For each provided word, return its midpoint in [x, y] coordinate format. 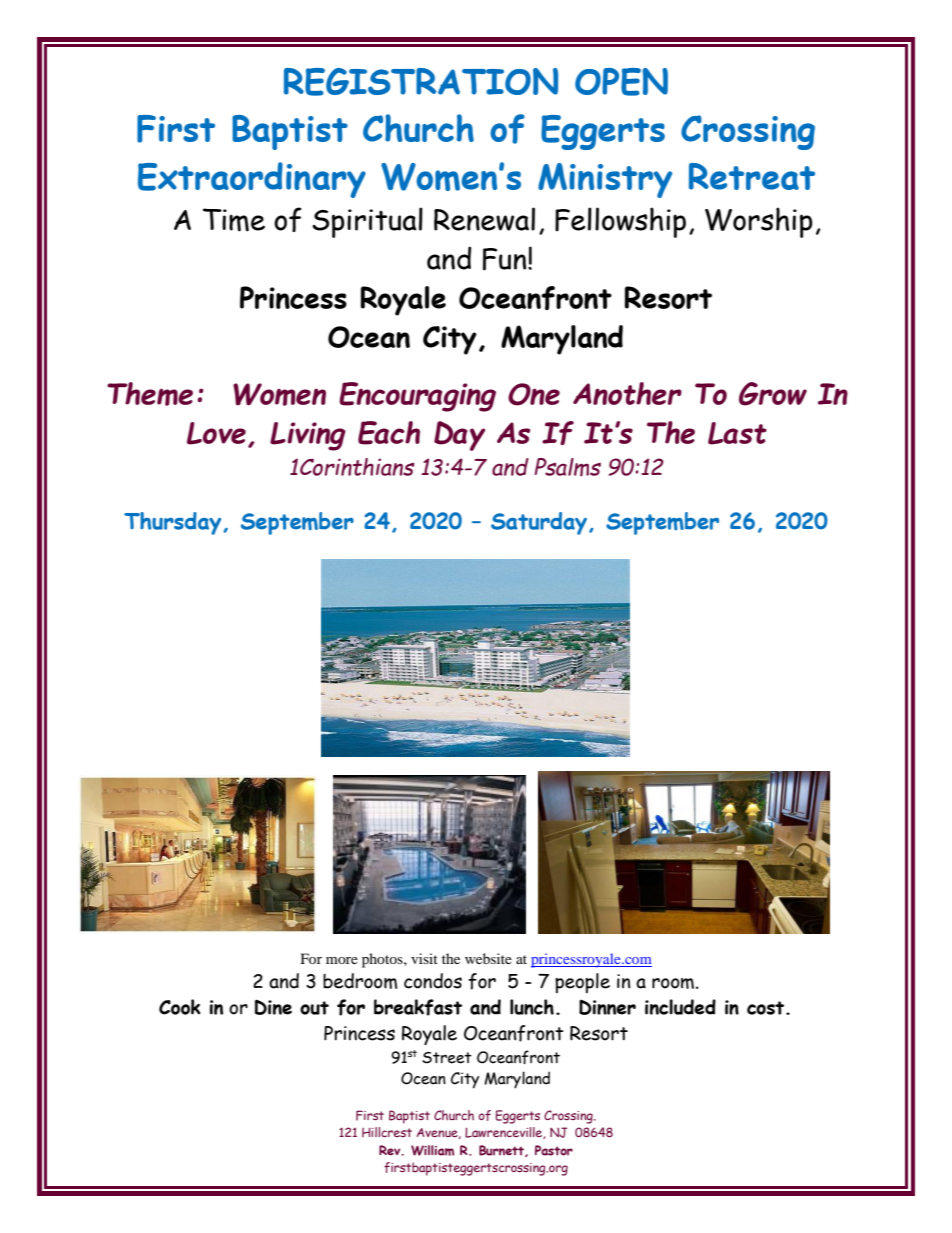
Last [737, 433]
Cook [180, 1007]
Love [216, 433]
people [582, 983]
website [488, 958]
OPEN [621, 82]
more [342, 960]
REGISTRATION [421, 82]
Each [389, 433]
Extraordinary [252, 180]
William [432, 1150]
